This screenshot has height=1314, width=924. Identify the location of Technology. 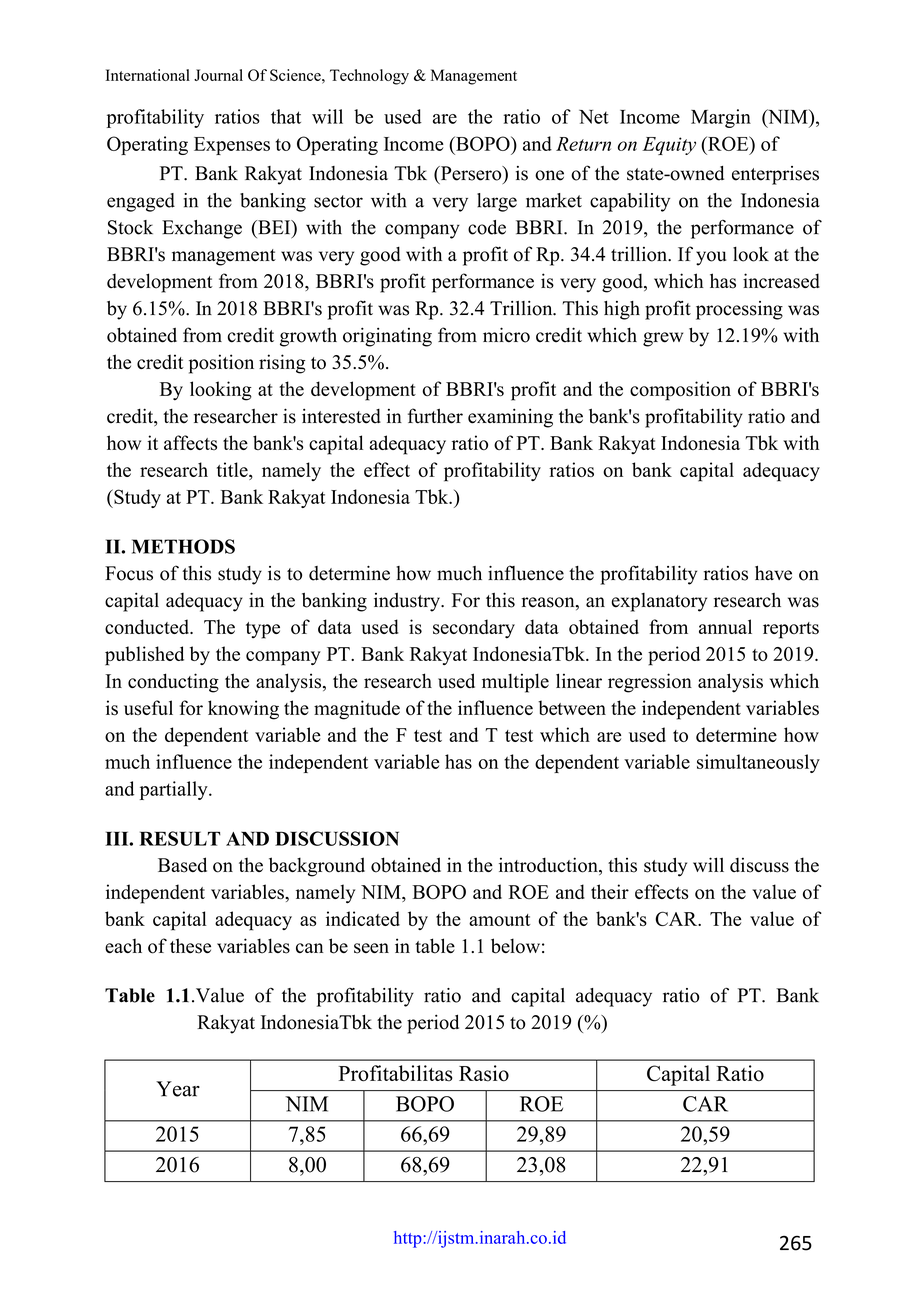
(369, 77).
